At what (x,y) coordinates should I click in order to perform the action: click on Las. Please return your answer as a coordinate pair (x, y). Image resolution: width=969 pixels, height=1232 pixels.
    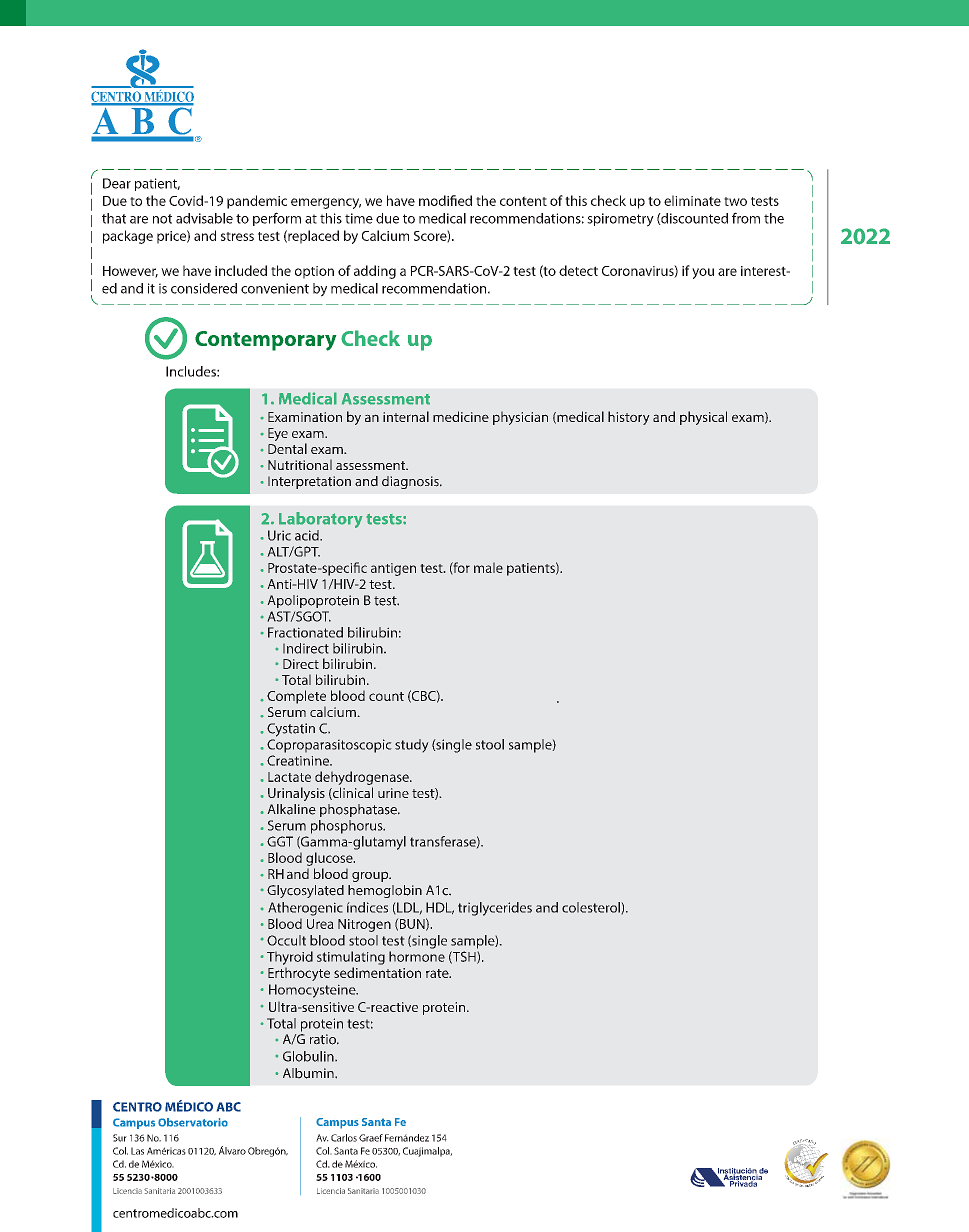
    Looking at the image, I should click on (137, 1151).
